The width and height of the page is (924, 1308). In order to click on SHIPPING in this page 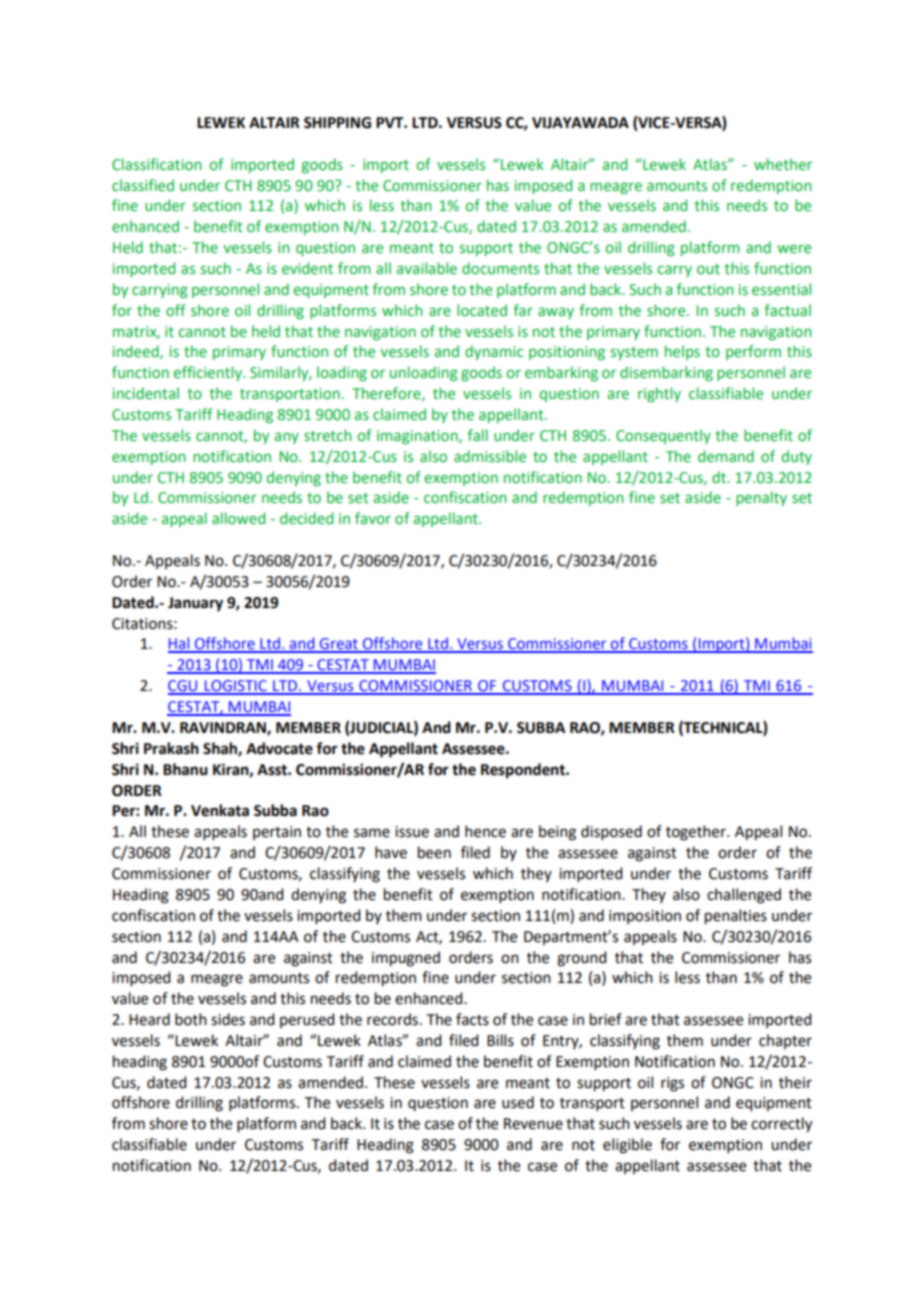, I will do `click(337, 123)`.
